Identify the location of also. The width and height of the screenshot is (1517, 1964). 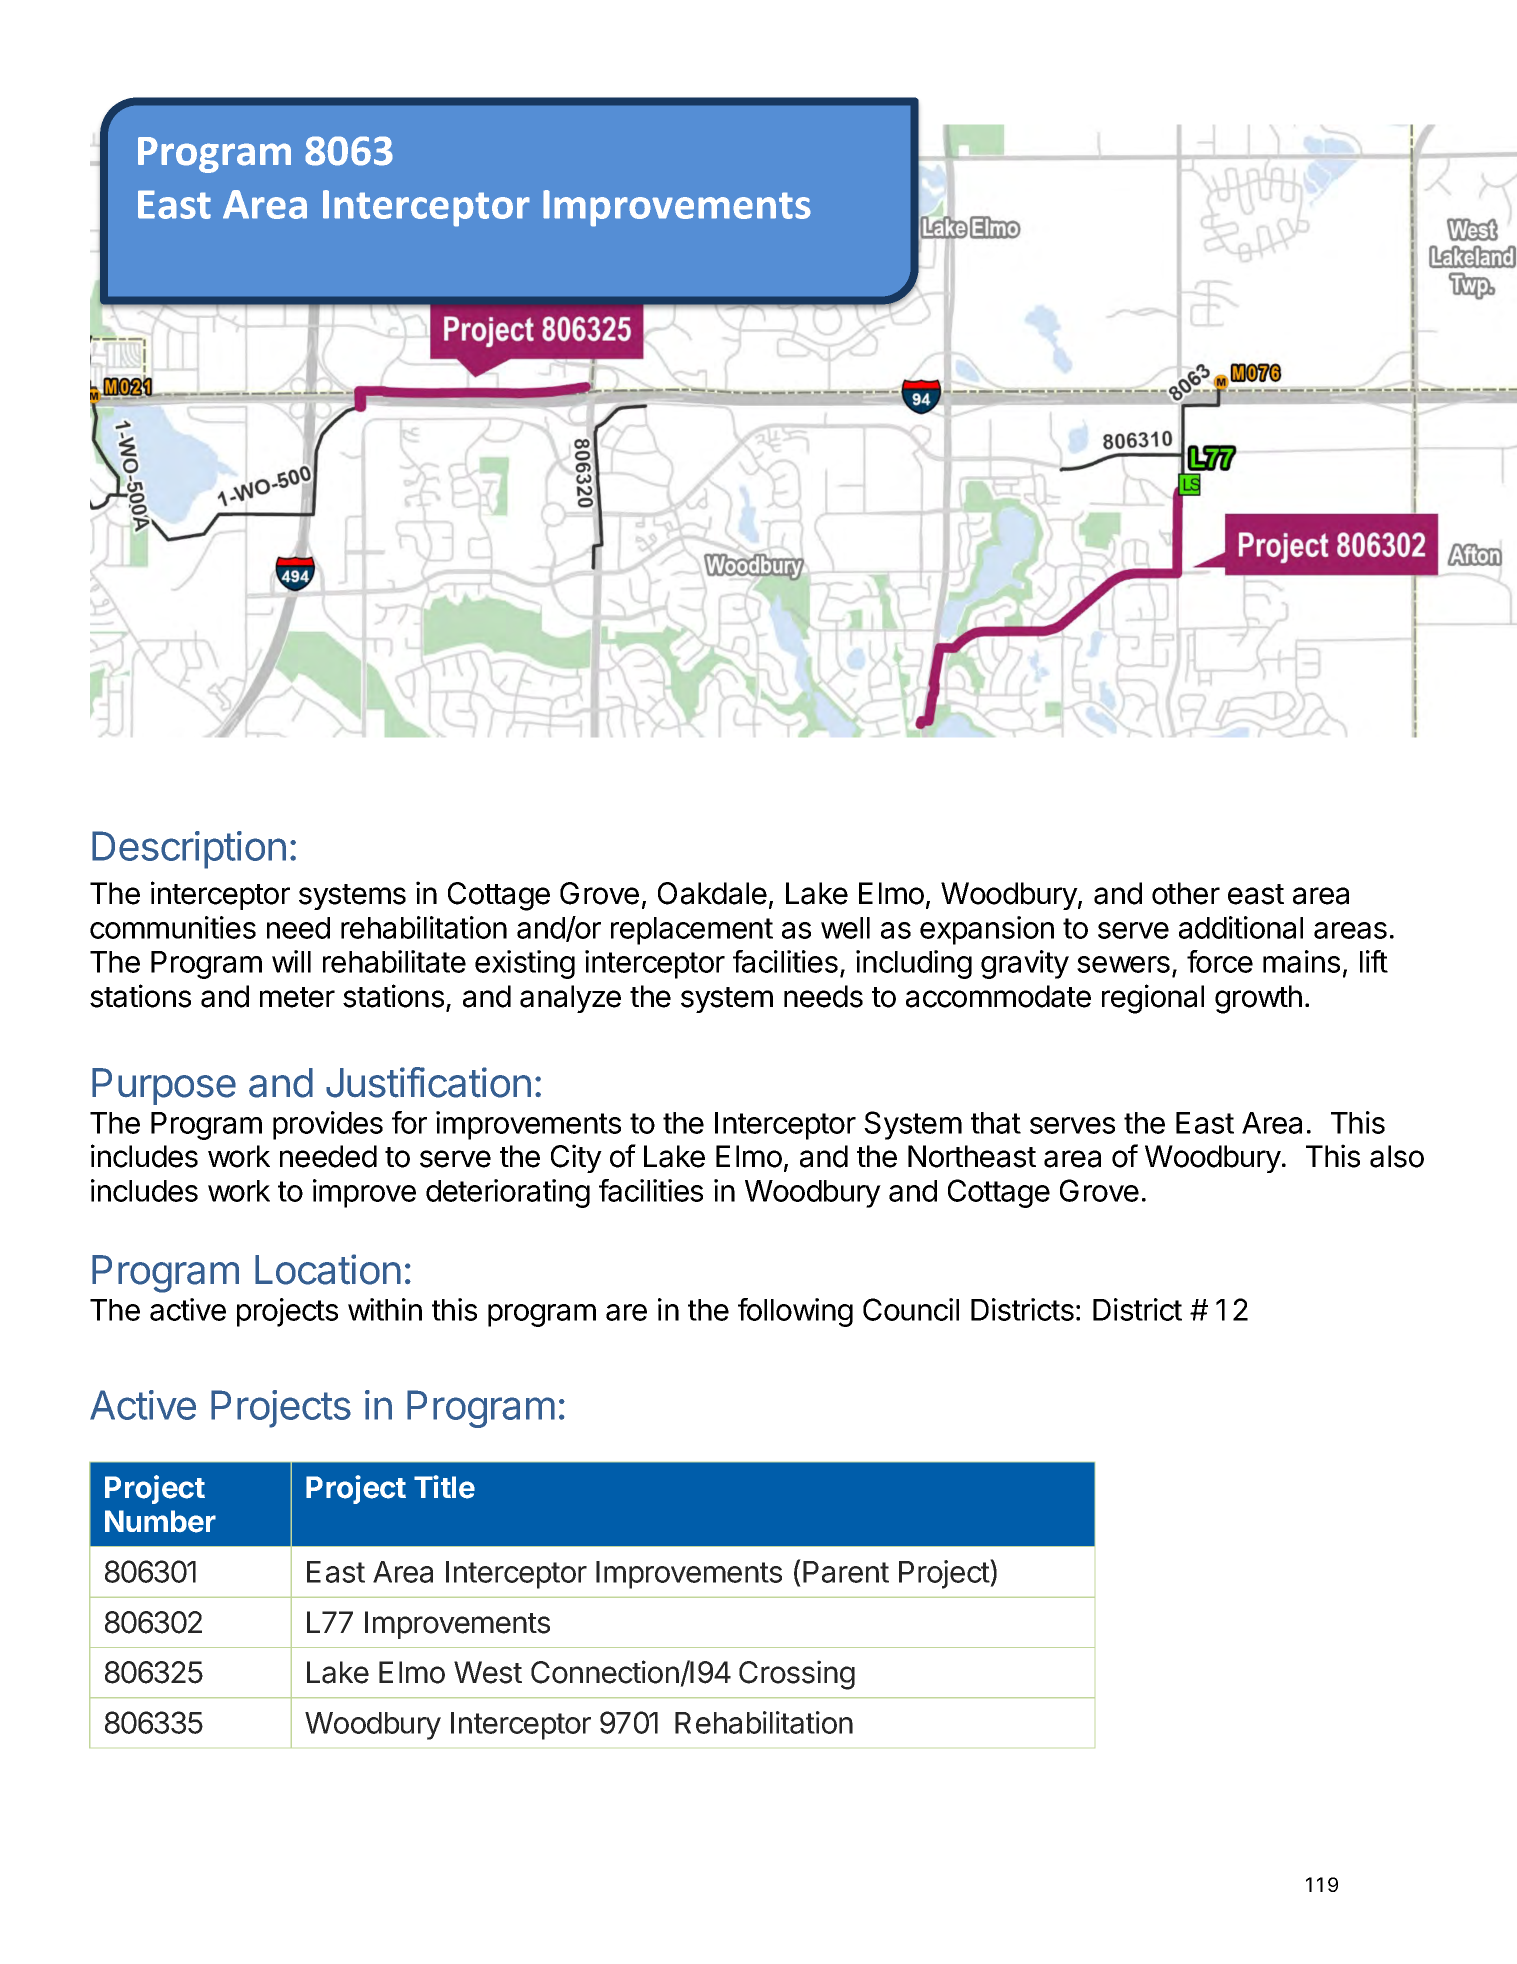
(1397, 1156).
